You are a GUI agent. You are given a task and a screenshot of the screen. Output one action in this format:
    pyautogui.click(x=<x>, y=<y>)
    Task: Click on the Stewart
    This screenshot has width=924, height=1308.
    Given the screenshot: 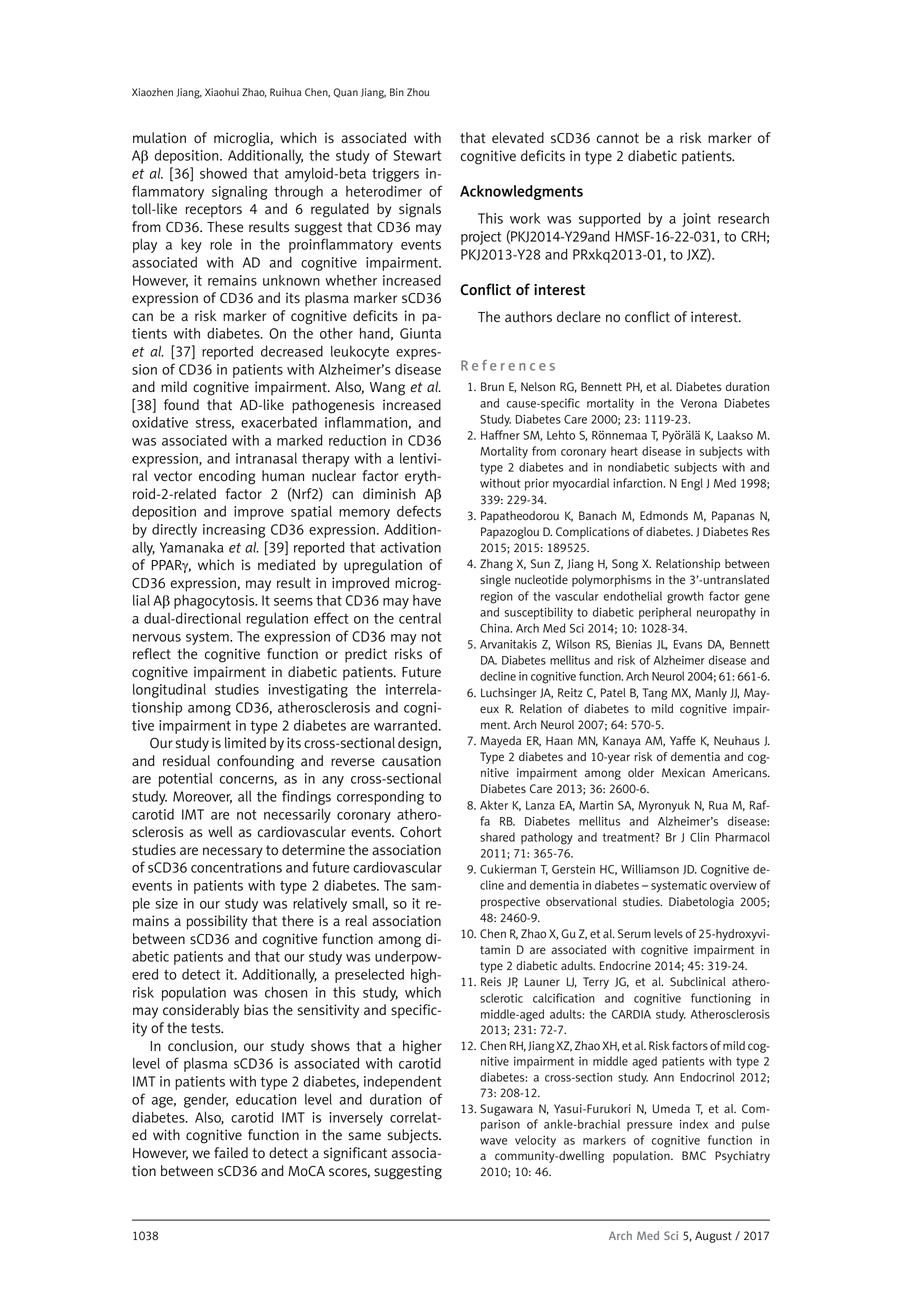 What is the action you would take?
    pyautogui.click(x=417, y=155)
